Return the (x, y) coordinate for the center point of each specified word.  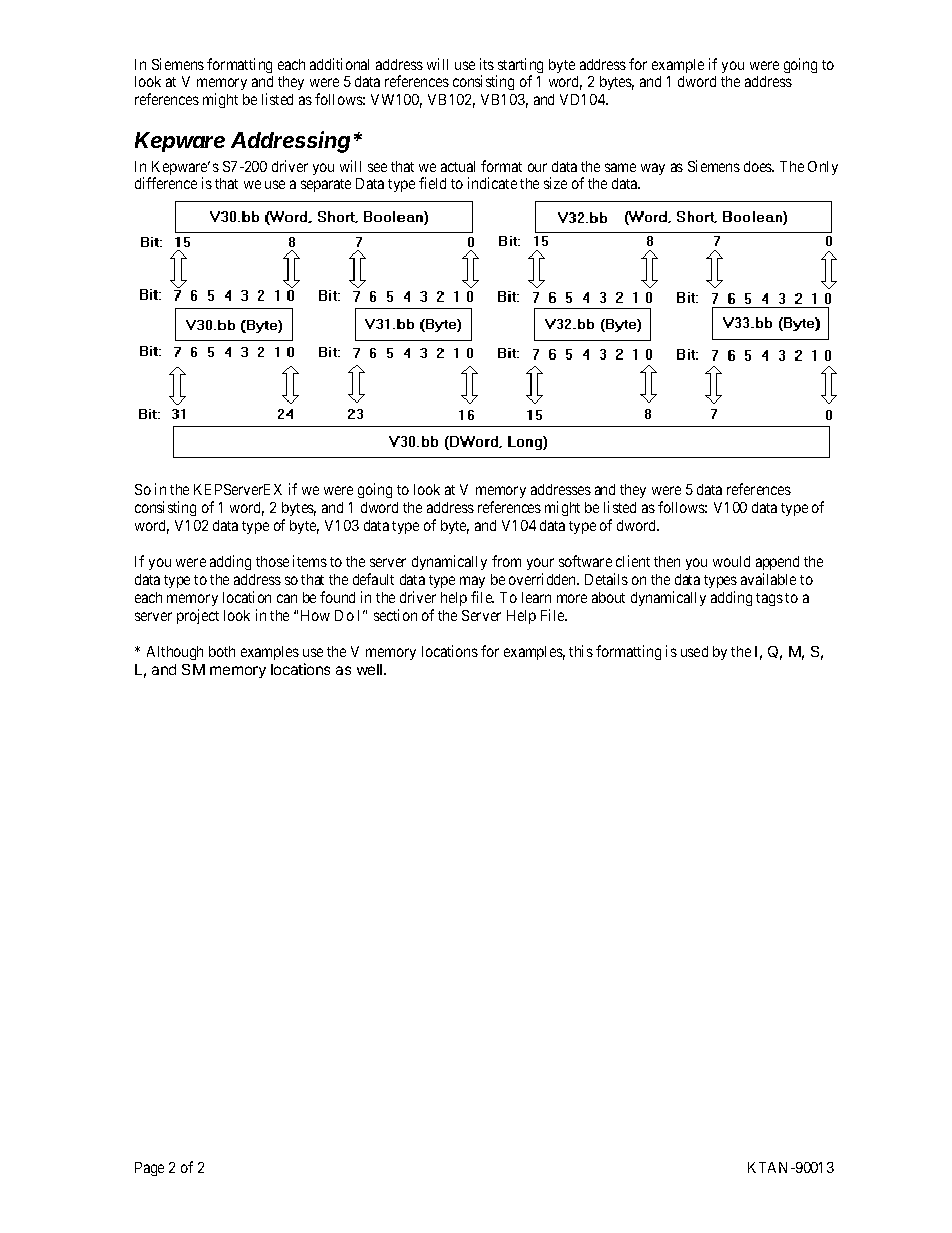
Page (149, 1169)
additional (339, 64)
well (371, 669)
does (759, 166)
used (694, 651)
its (487, 64)
